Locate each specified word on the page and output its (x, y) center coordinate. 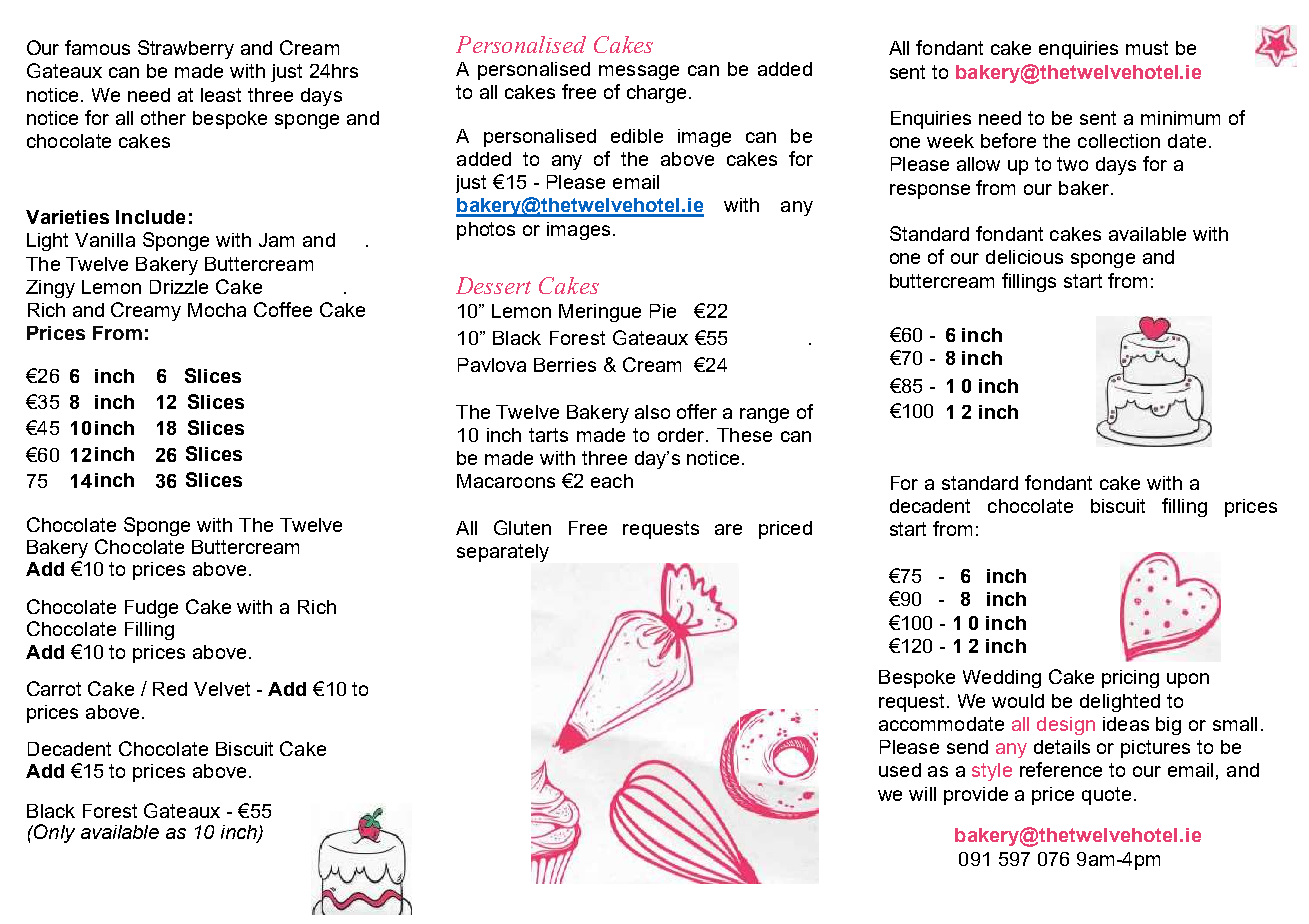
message (639, 72)
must (1147, 48)
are (728, 529)
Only (53, 833)
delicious (1024, 257)
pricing (1130, 679)
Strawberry (186, 49)
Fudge (151, 609)
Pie (663, 311)
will (922, 794)
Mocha (217, 310)
